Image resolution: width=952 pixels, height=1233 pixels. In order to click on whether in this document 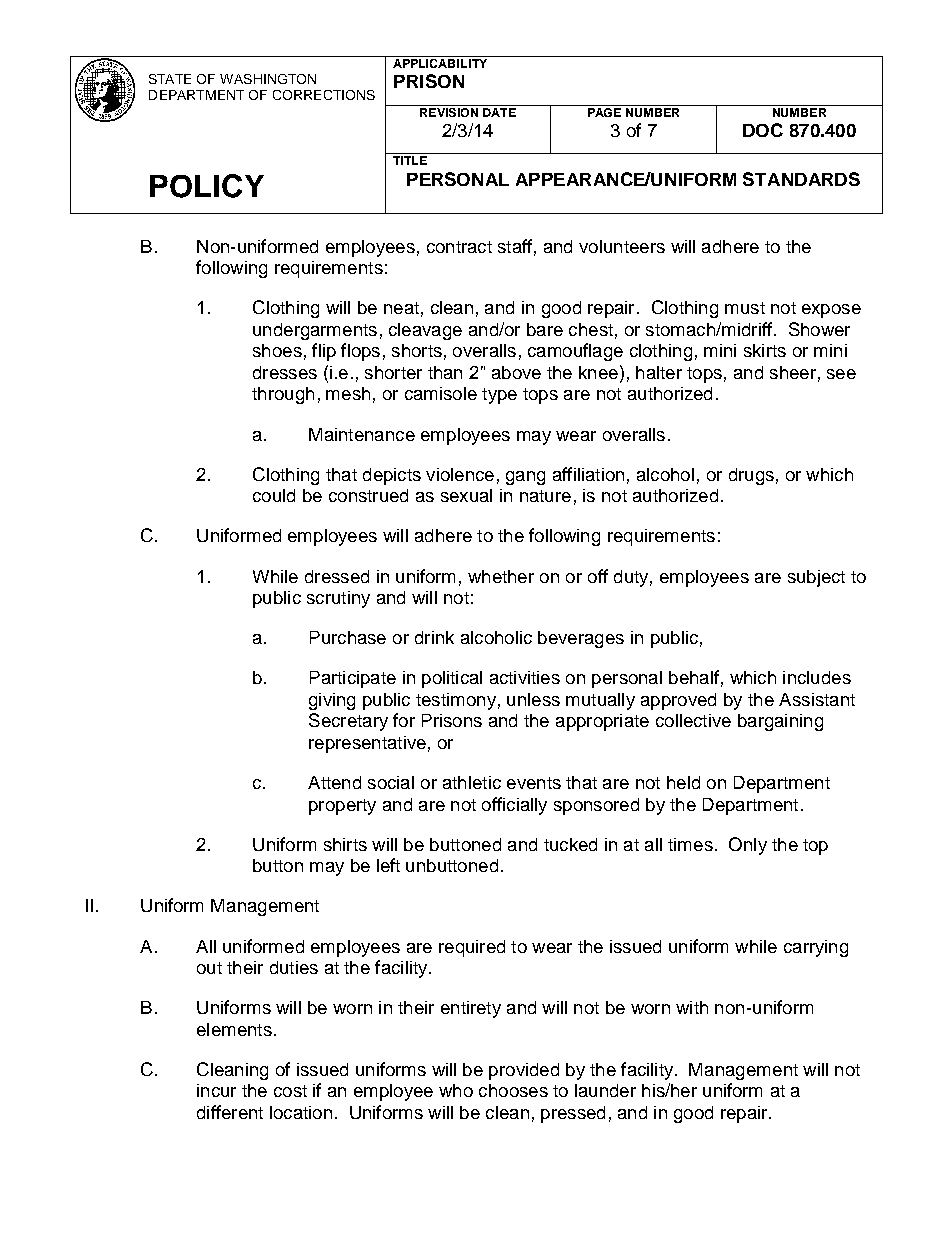, I will do `click(501, 576)`.
